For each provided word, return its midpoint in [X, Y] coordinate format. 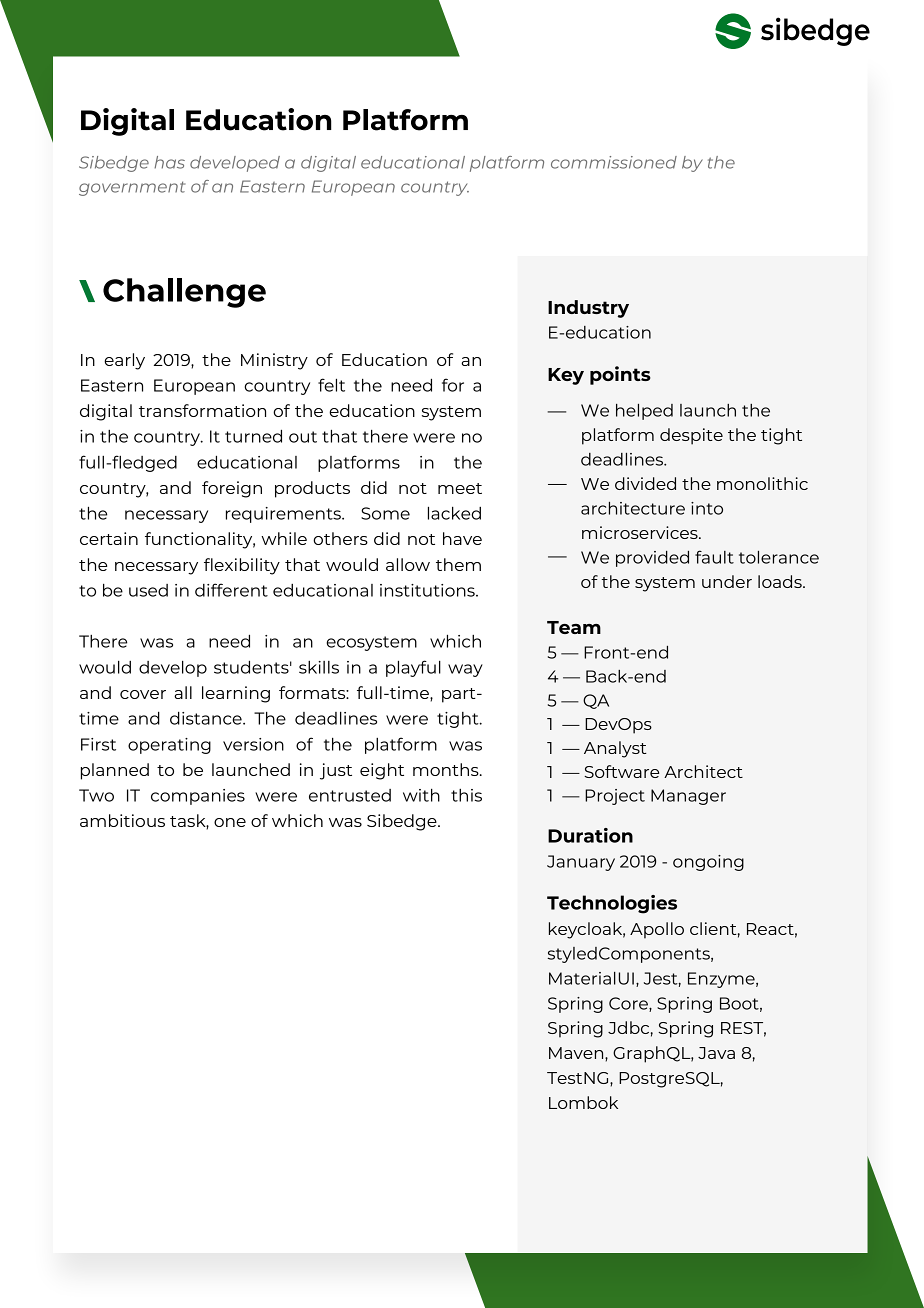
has [169, 162]
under [727, 581]
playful [413, 668]
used [148, 590]
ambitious [122, 820]
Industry [588, 309]
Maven [577, 1053]
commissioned [614, 162]
